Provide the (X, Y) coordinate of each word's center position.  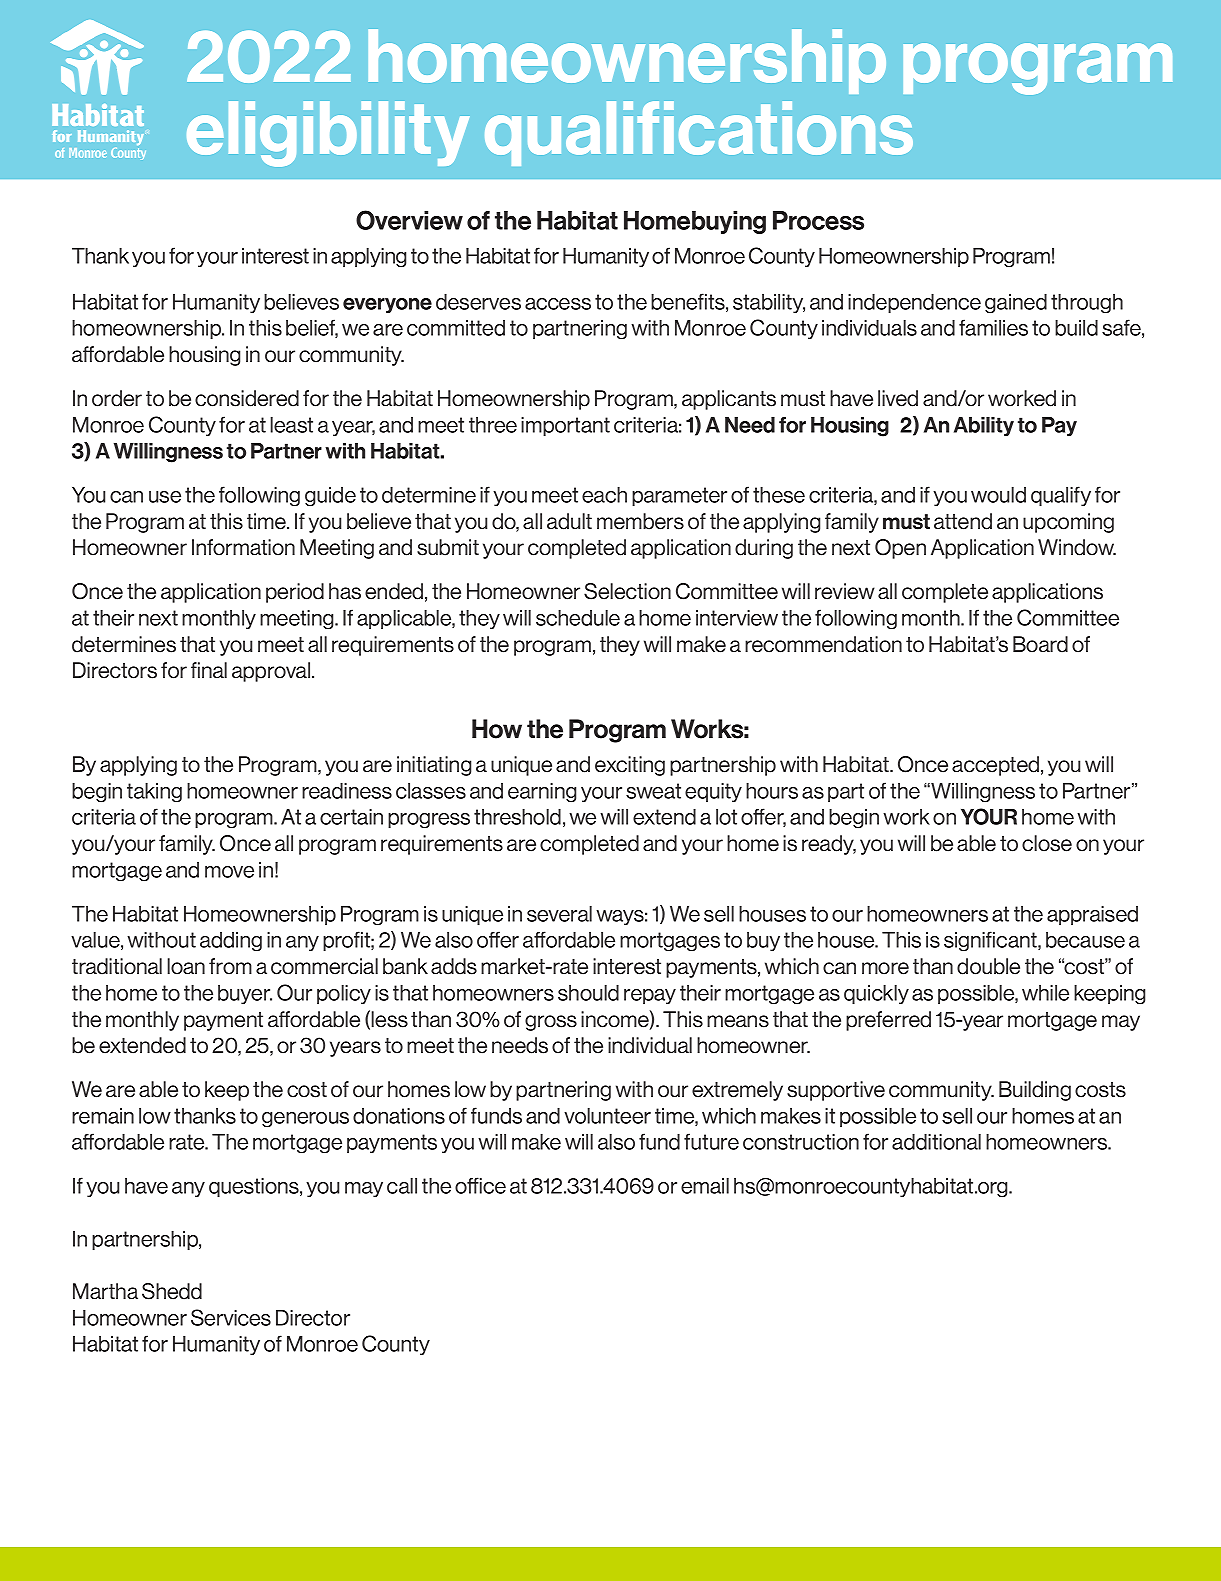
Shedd (172, 1291)
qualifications (699, 133)
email (705, 1186)
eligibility (328, 134)
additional (936, 1142)
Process (818, 220)
